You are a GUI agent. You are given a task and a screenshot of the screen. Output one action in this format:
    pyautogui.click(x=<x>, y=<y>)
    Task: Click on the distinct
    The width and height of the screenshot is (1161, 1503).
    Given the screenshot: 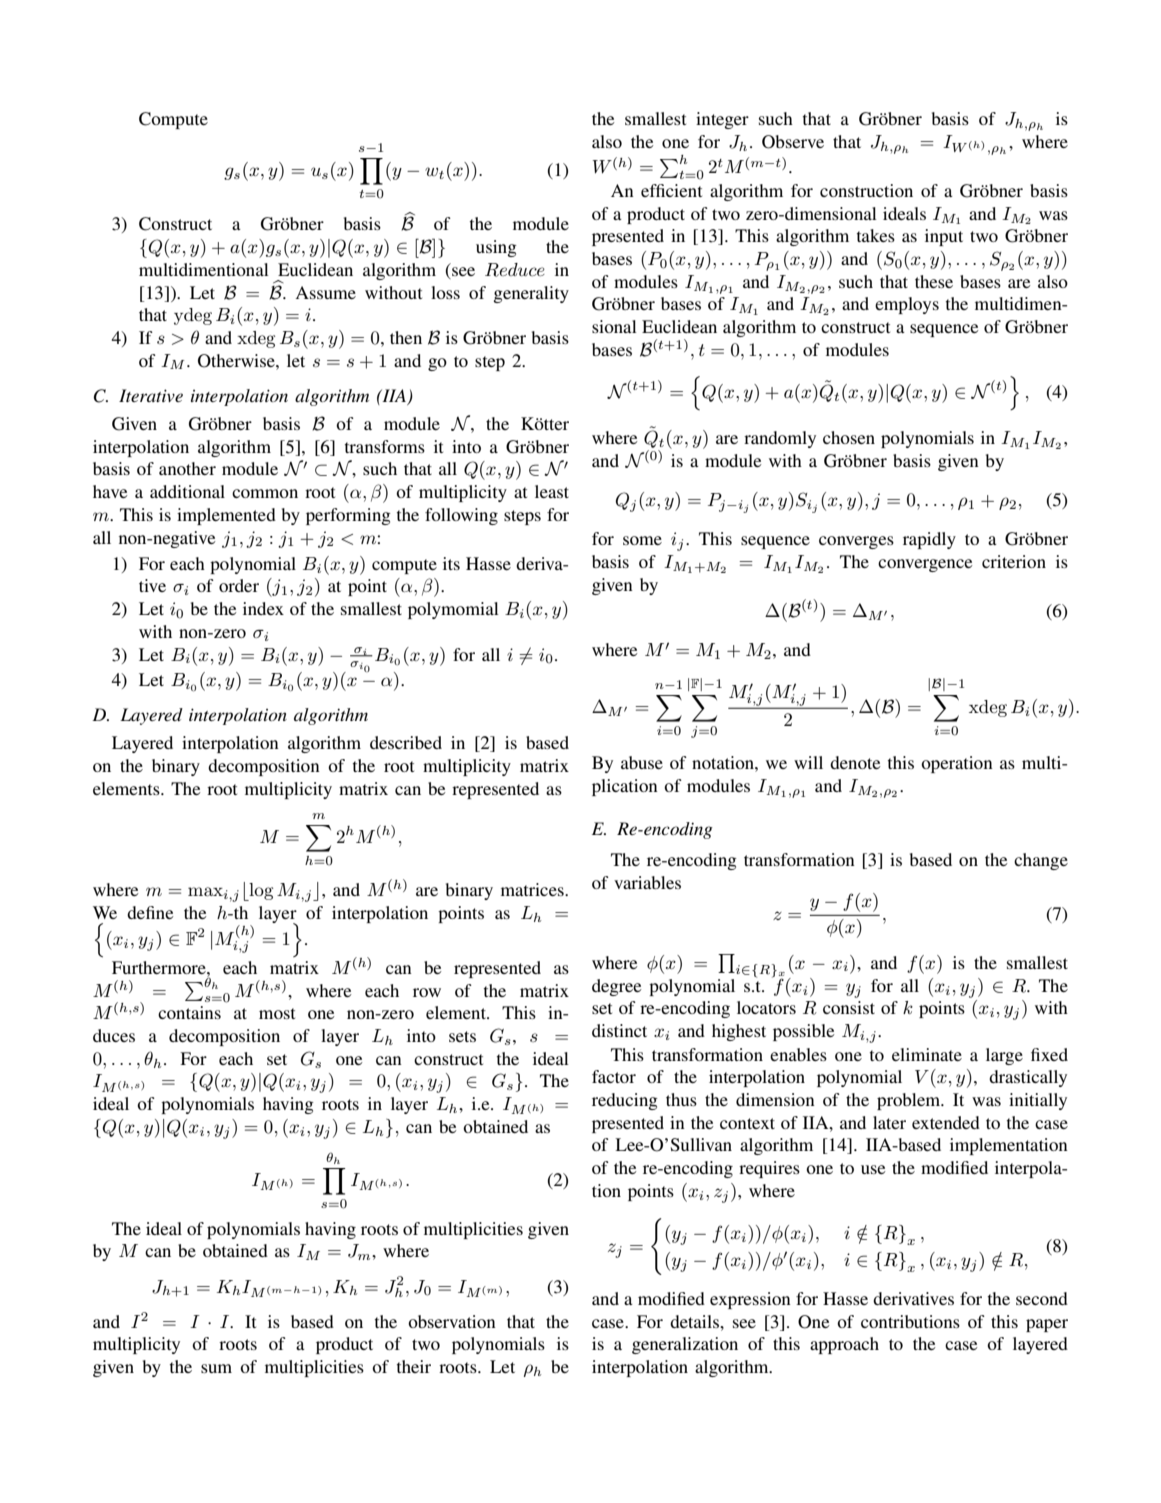 What is the action you would take?
    pyautogui.click(x=619, y=1030)
